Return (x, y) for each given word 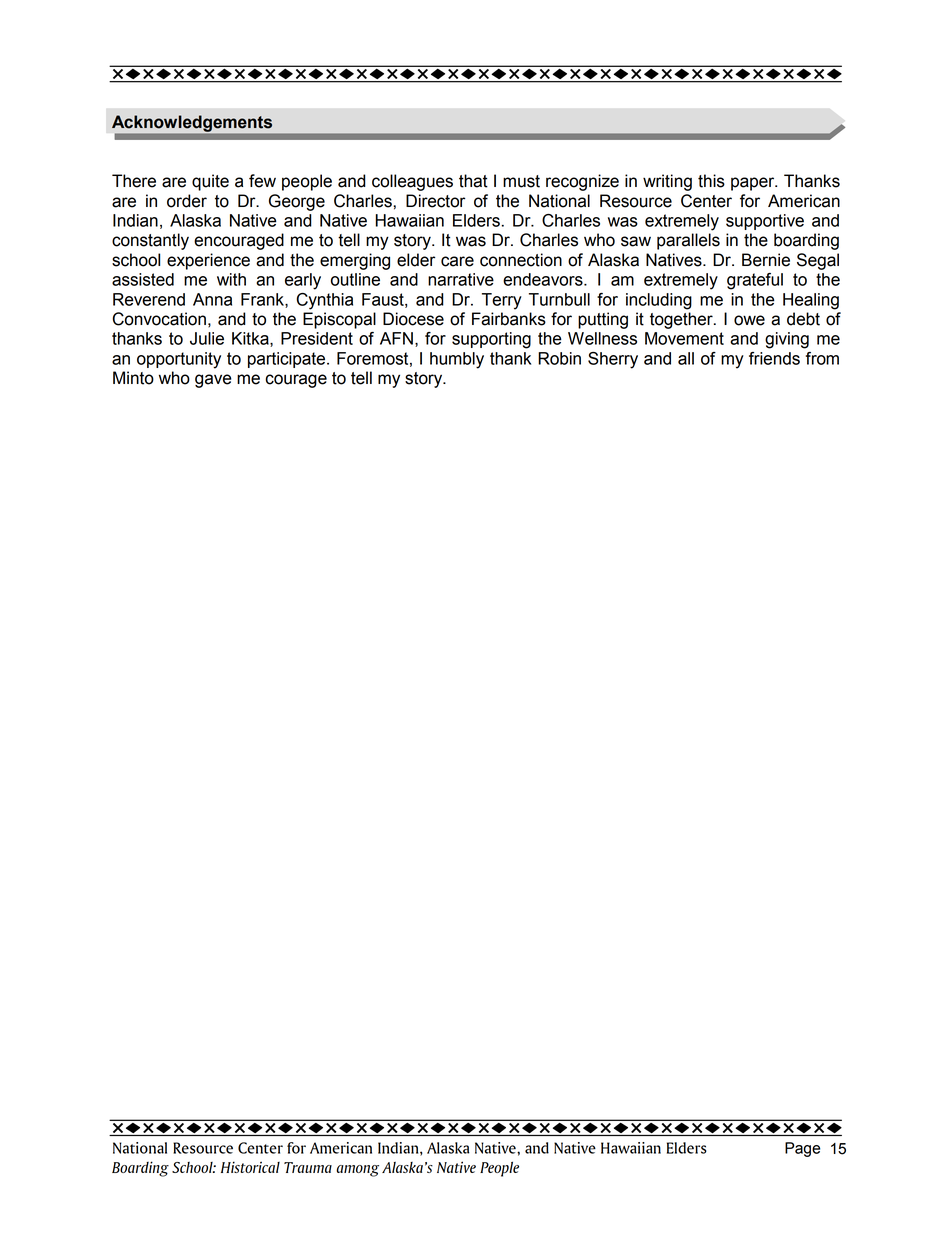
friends (774, 358)
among (357, 1171)
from (822, 358)
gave (213, 381)
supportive (765, 222)
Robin (559, 358)
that (473, 181)
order (187, 201)
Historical (250, 1167)
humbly (457, 360)
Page (802, 1149)
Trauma (308, 1167)
